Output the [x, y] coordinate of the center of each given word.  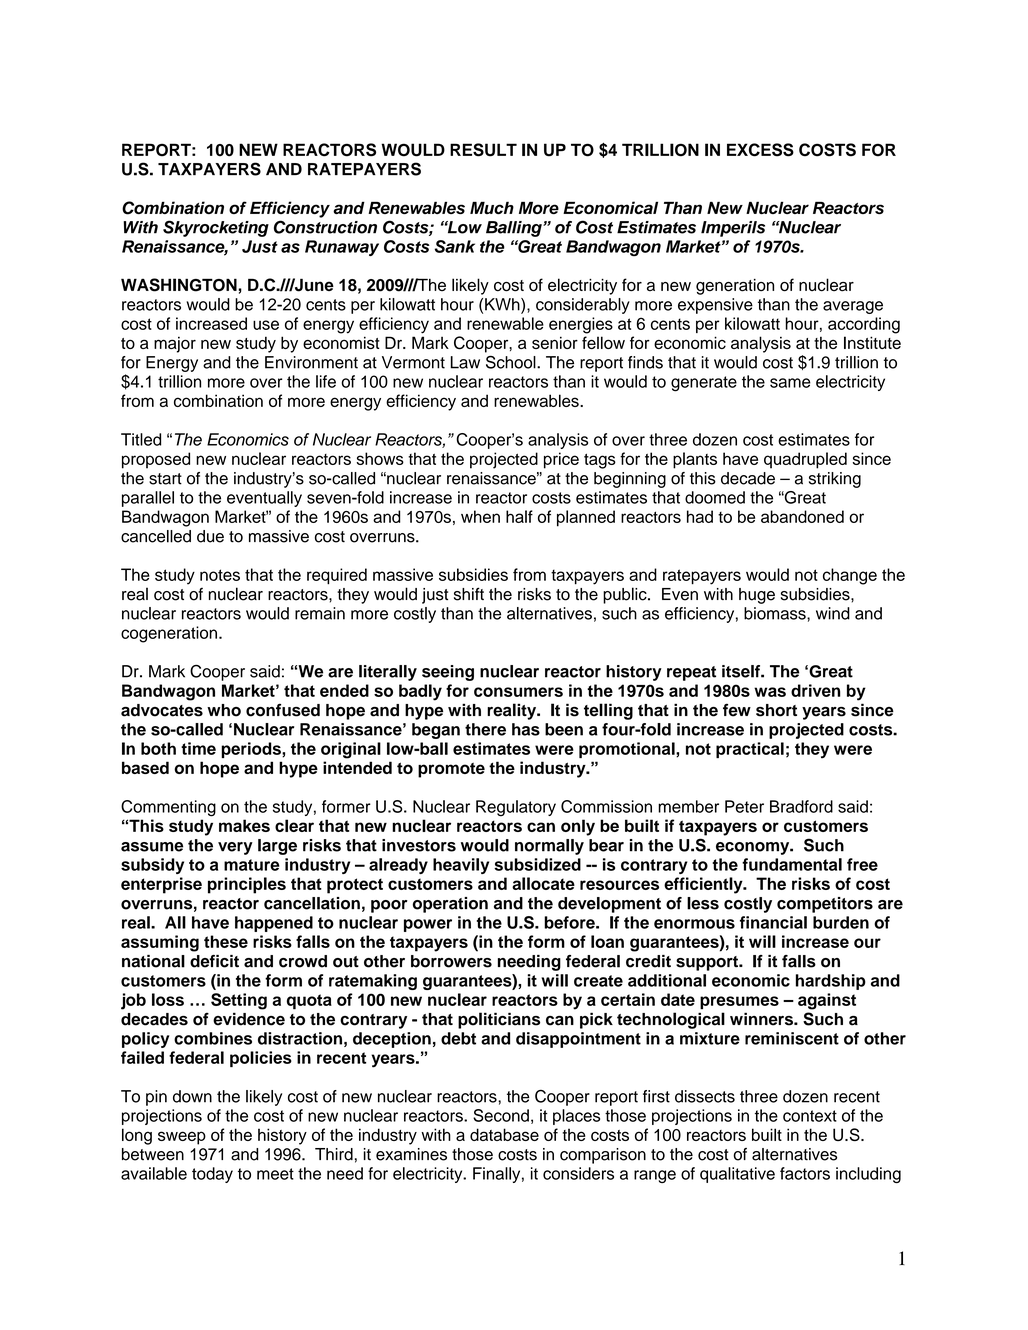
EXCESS [760, 150]
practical [750, 750]
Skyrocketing [216, 228]
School [512, 362]
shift [469, 594]
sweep [182, 1138]
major [175, 345]
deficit [214, 961]
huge [757, 596]
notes [220, 575]
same [790, 383]
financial [773, 922]
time [198, 748]
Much [492, 207]
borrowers [451, 961]
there [485, 729]
